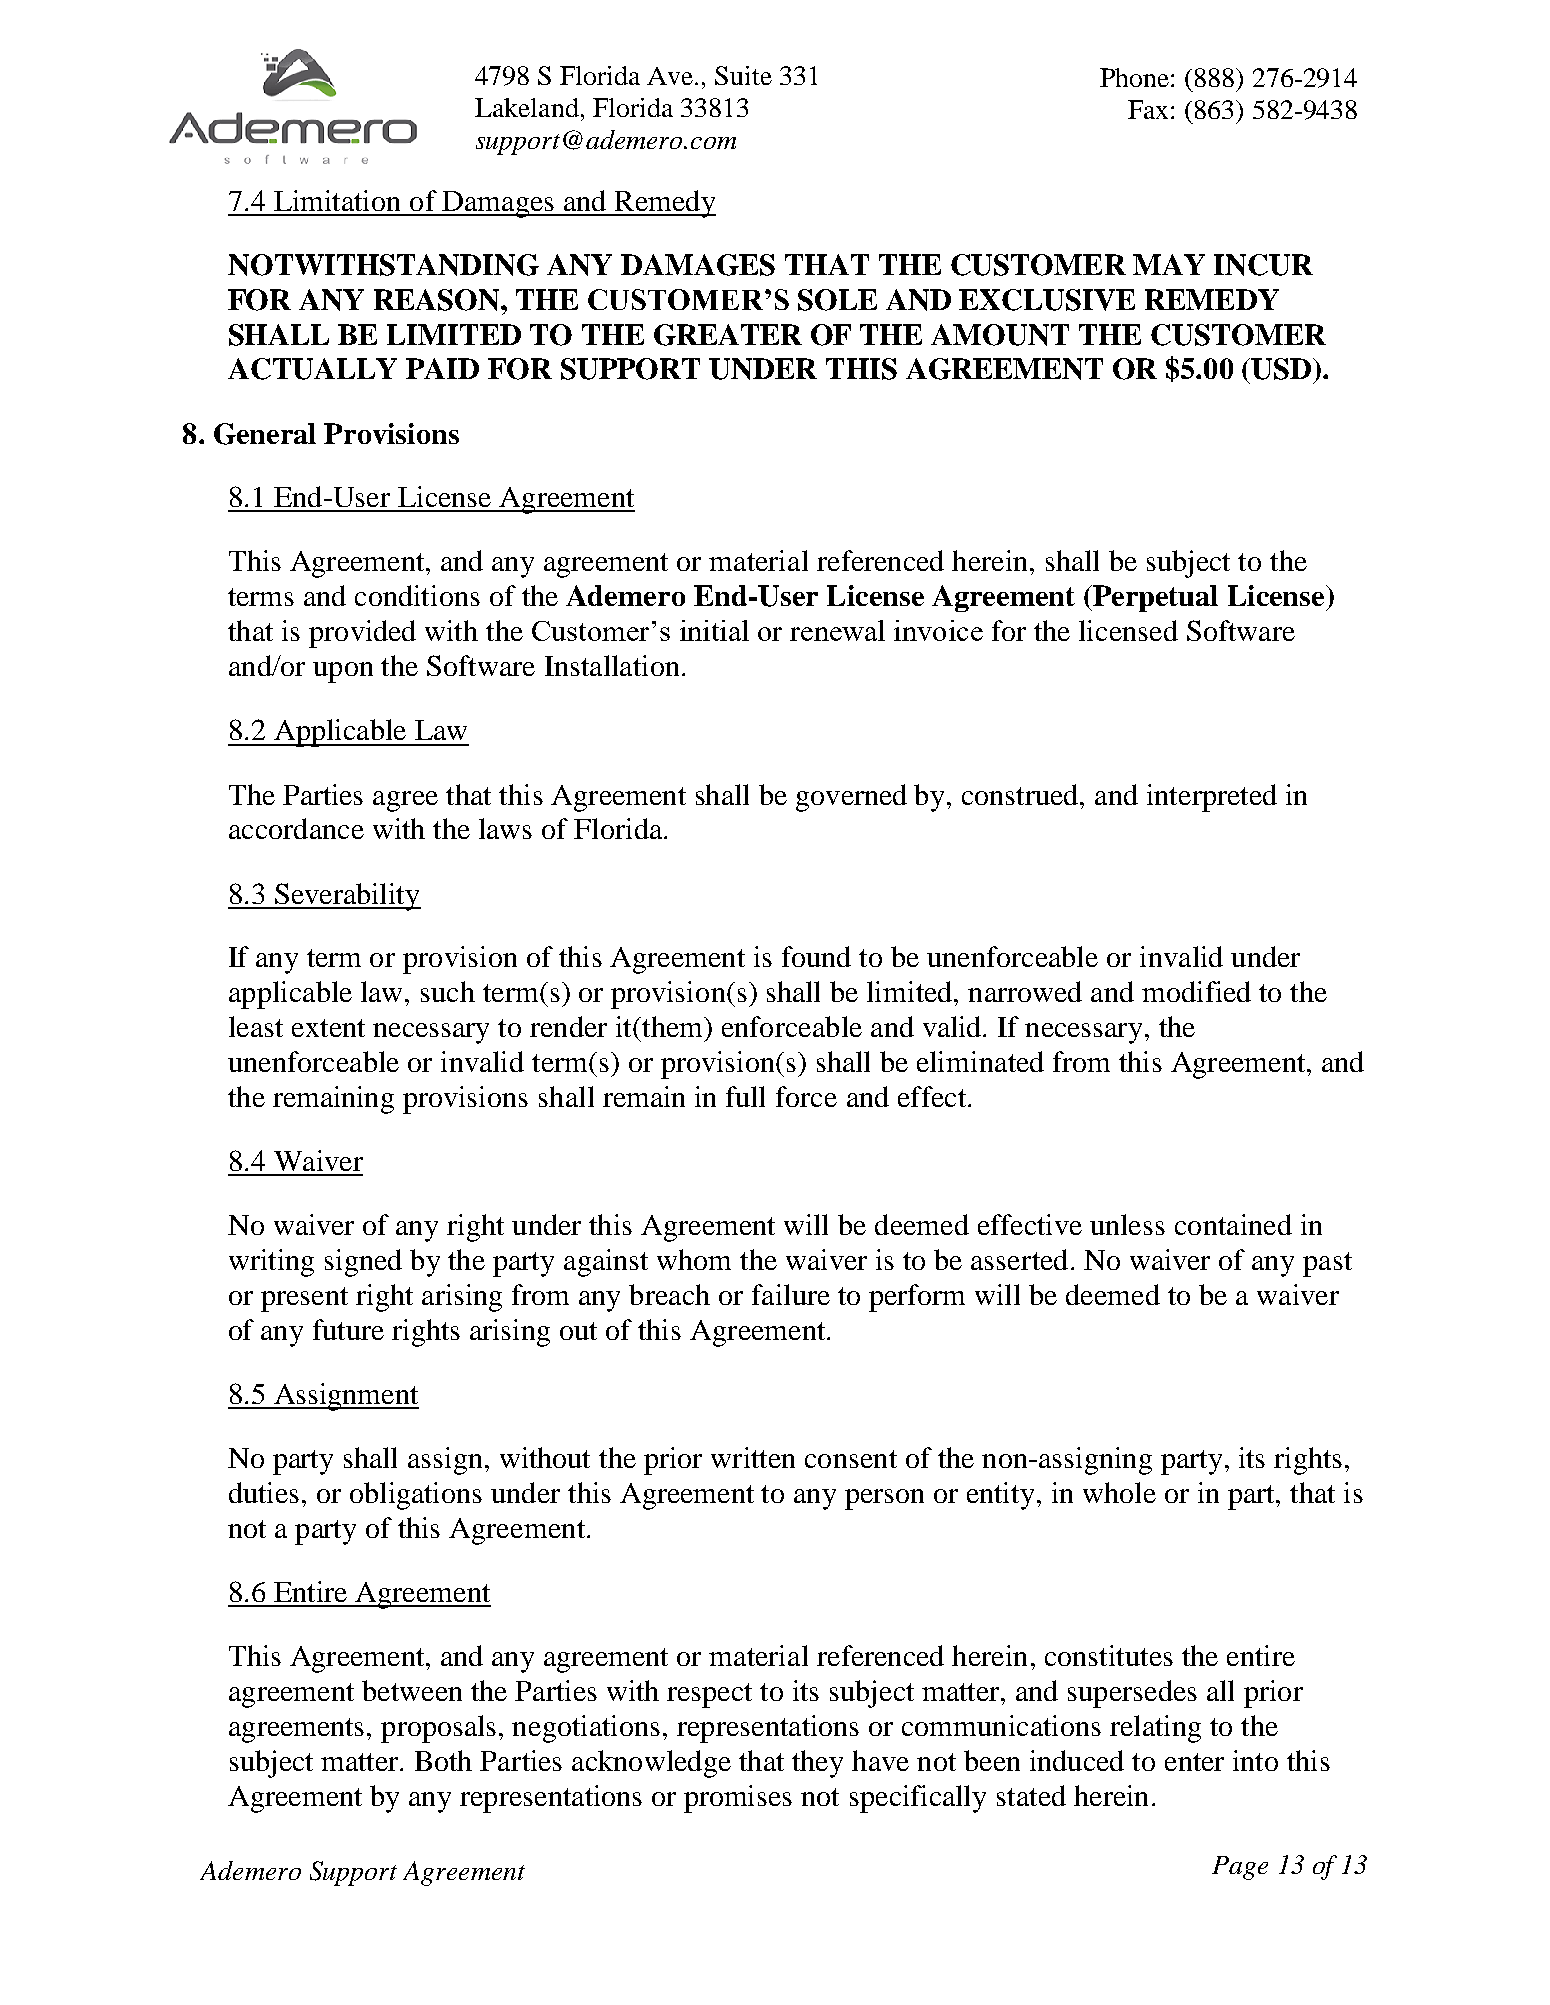 The image size is (1550, 2005). I want to click on Suite, so click(743, 75).
